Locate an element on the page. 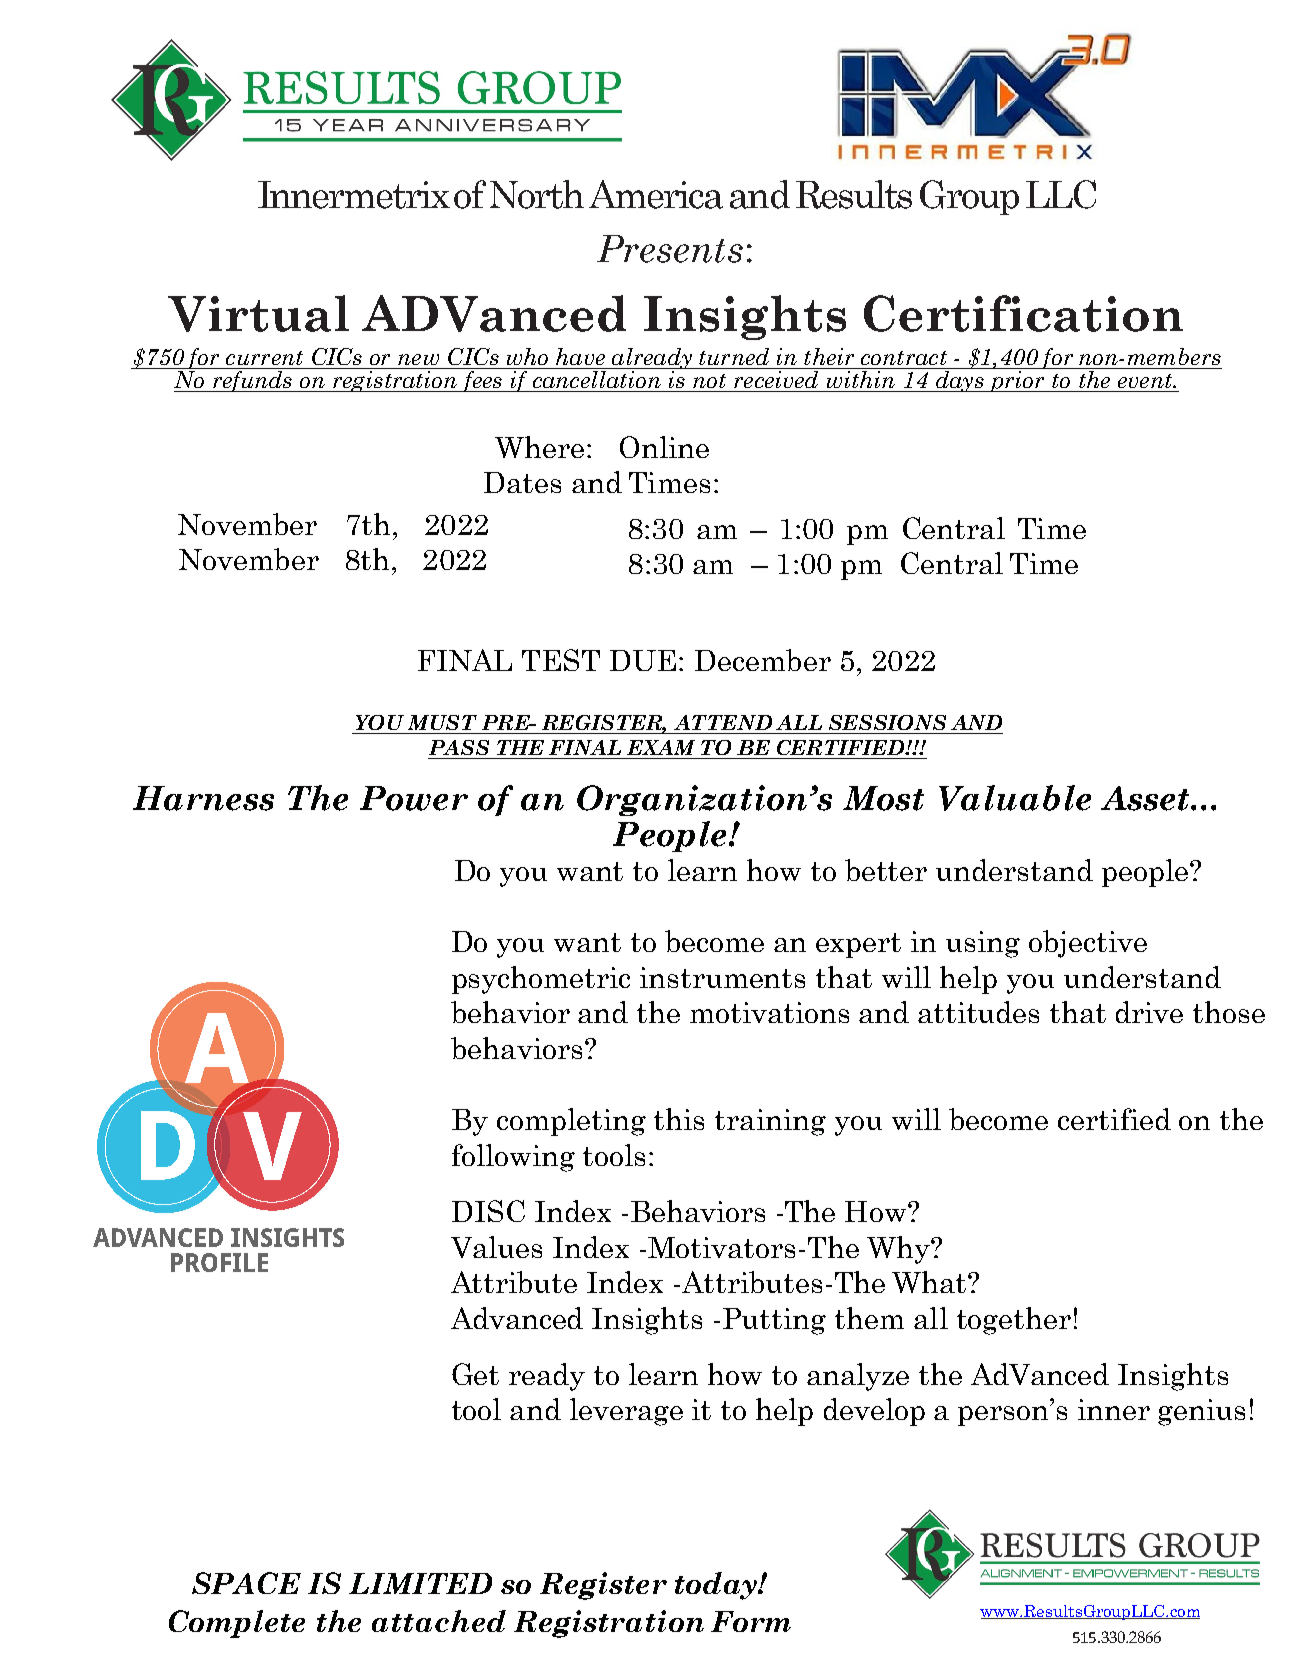  instruments is located at coordinates (722, 977).
